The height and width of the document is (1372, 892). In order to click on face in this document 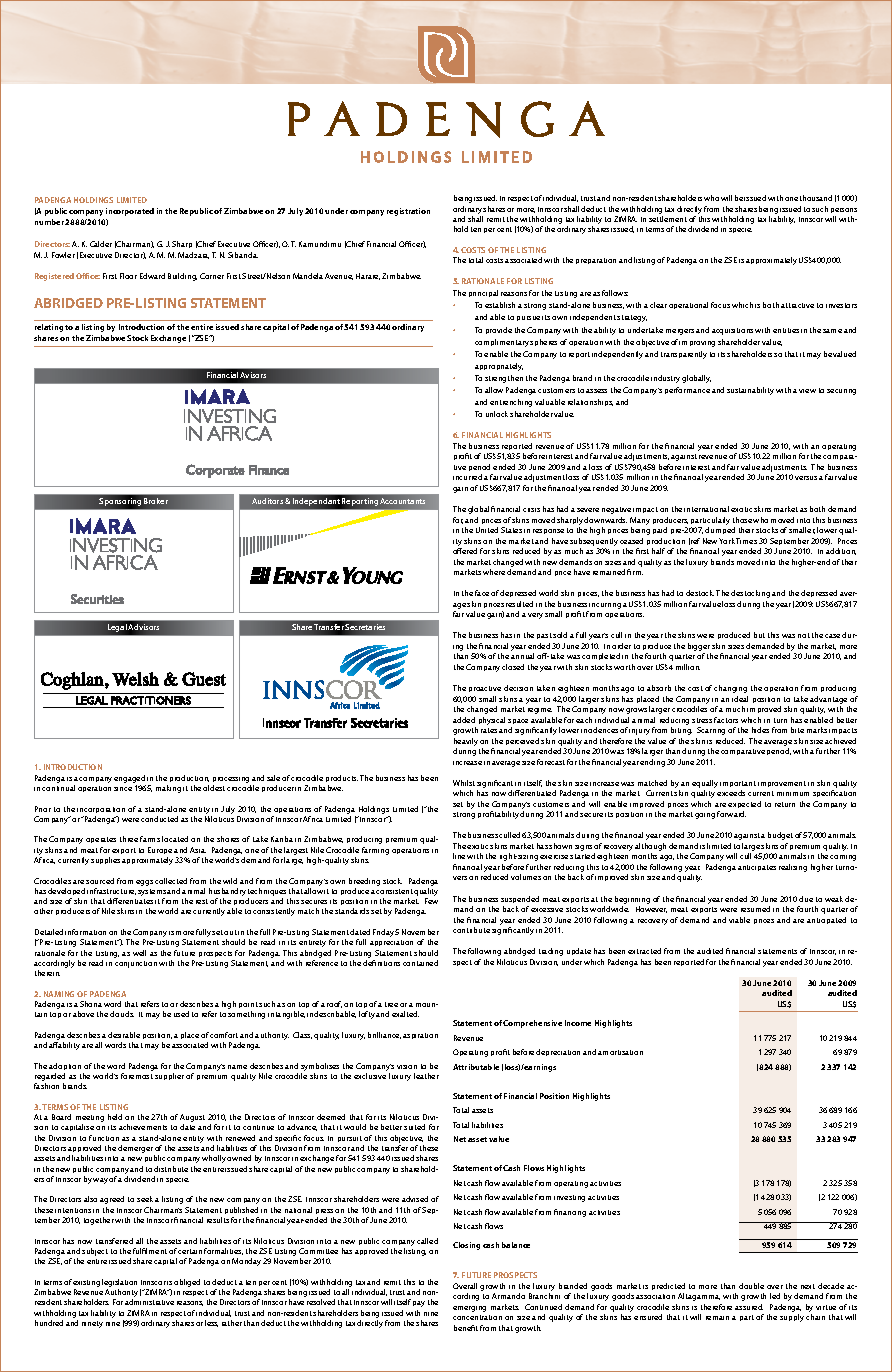, I will do `click(482, 593)`.
